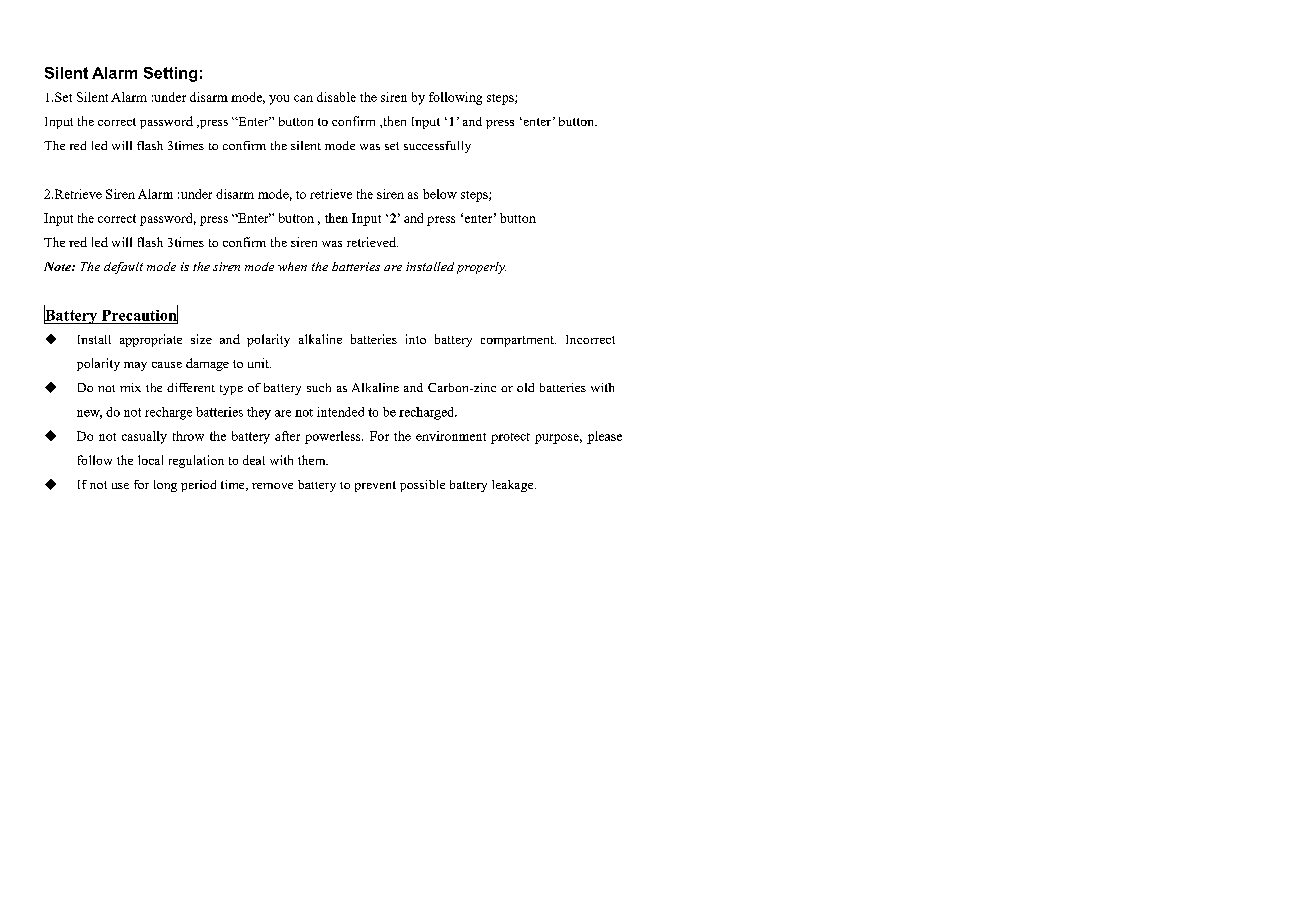 The image size is (1308, 924). I want to click on long, so click(165, 486).
